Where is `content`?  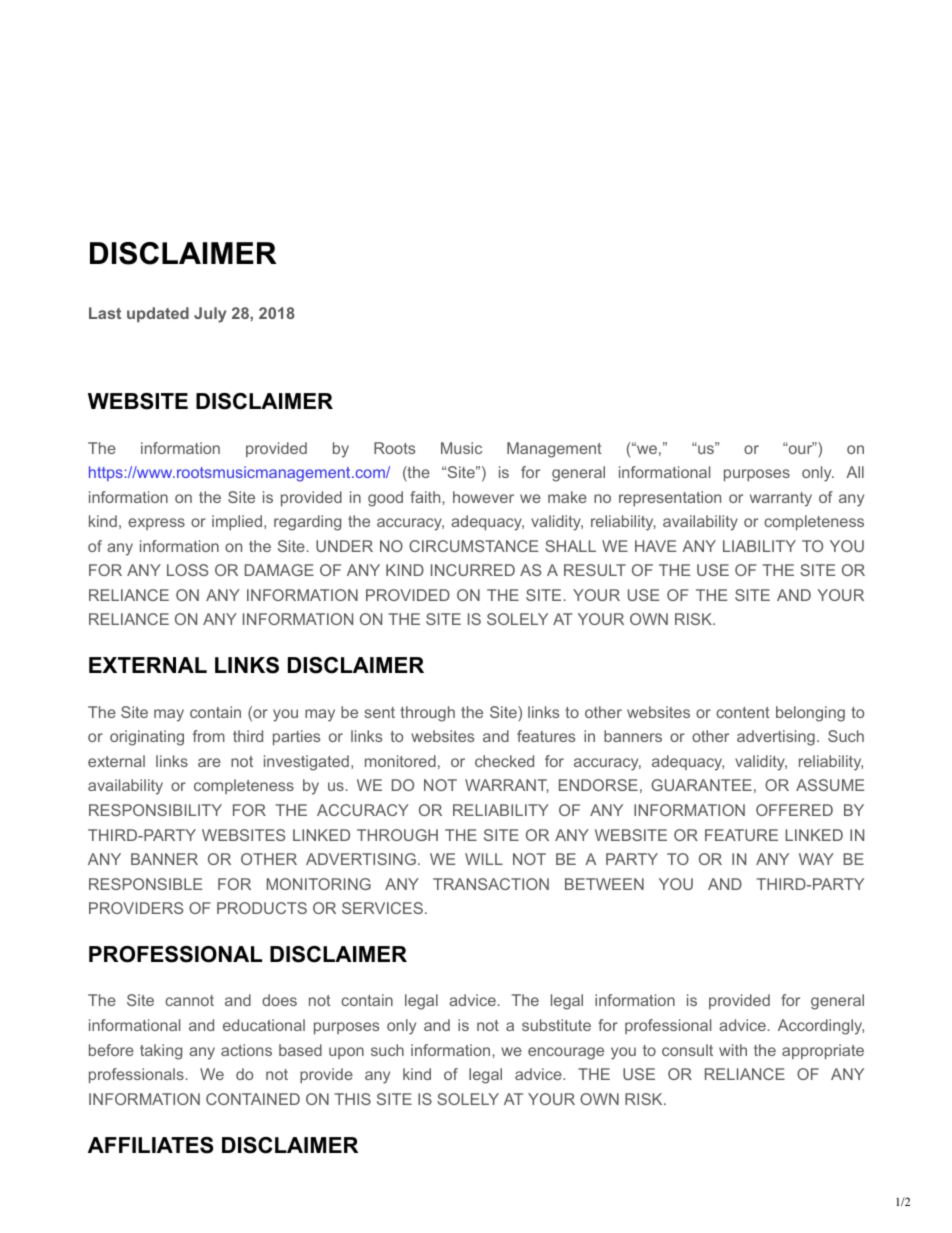 content is located at coordinates (743, 712).
